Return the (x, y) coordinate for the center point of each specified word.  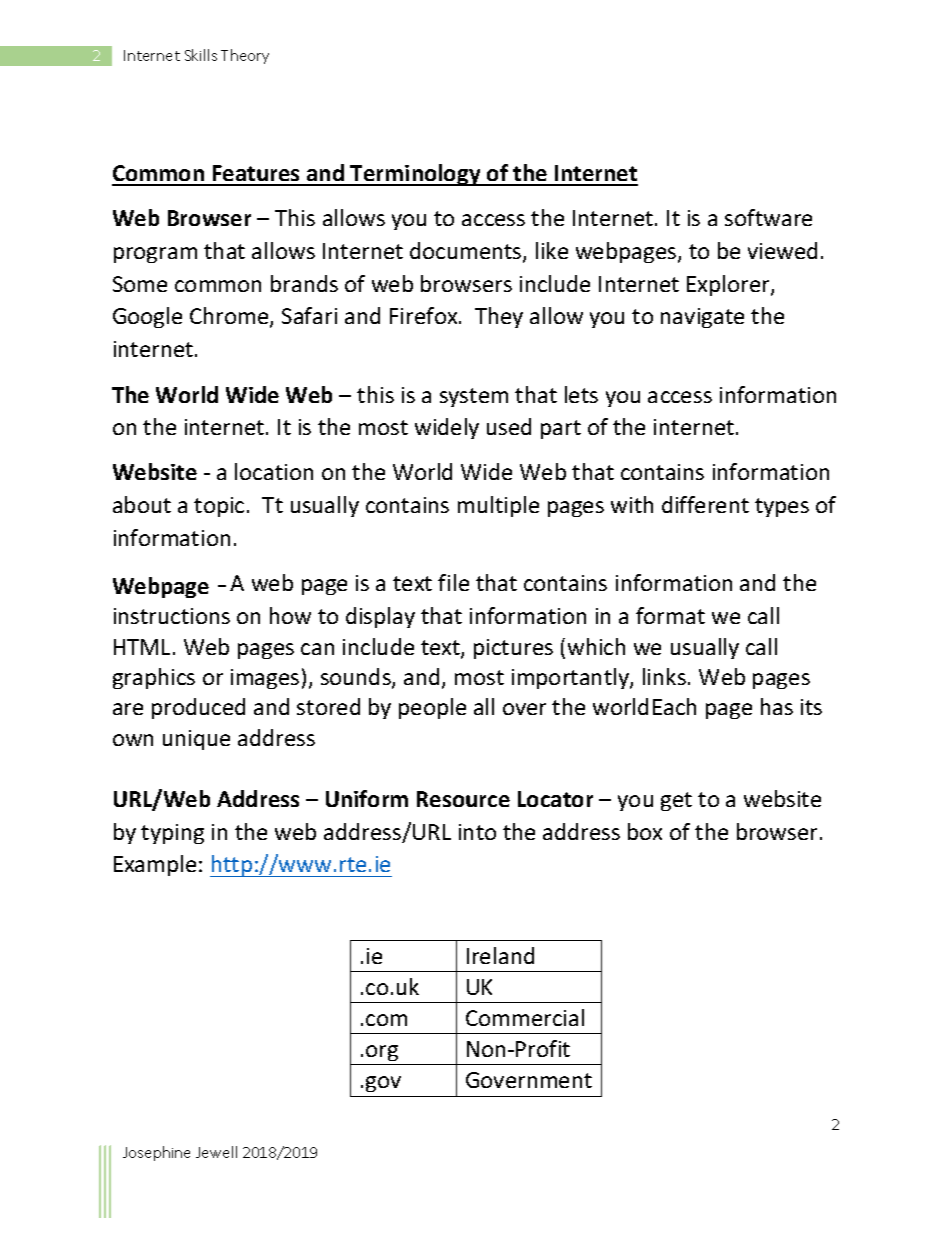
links (664, 676)
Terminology (416, 175)
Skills (201, 55)
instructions (172, 616)
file (453, 582)
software (768, 217)
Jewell (216, 1152)
